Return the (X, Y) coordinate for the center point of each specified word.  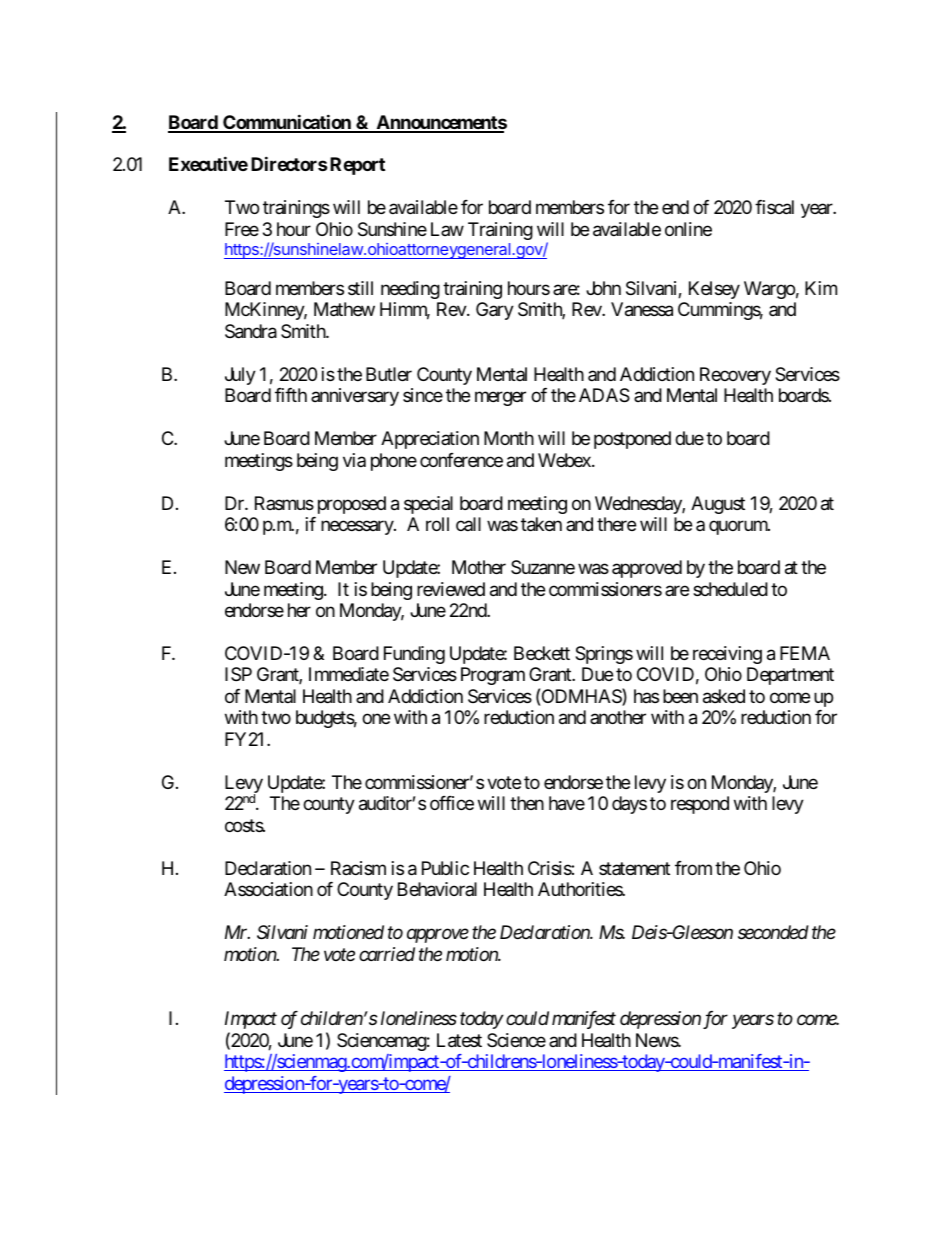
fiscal (774, 207)
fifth (291, 395)
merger (500, 399)
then (527, 803)
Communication (287, 123)
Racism (358, 868)
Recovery (735, 376)
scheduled (730, 589)
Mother (479, 567)
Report (357, 166)
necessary (358, 528)
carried (387, 954)
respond (700, 805)
